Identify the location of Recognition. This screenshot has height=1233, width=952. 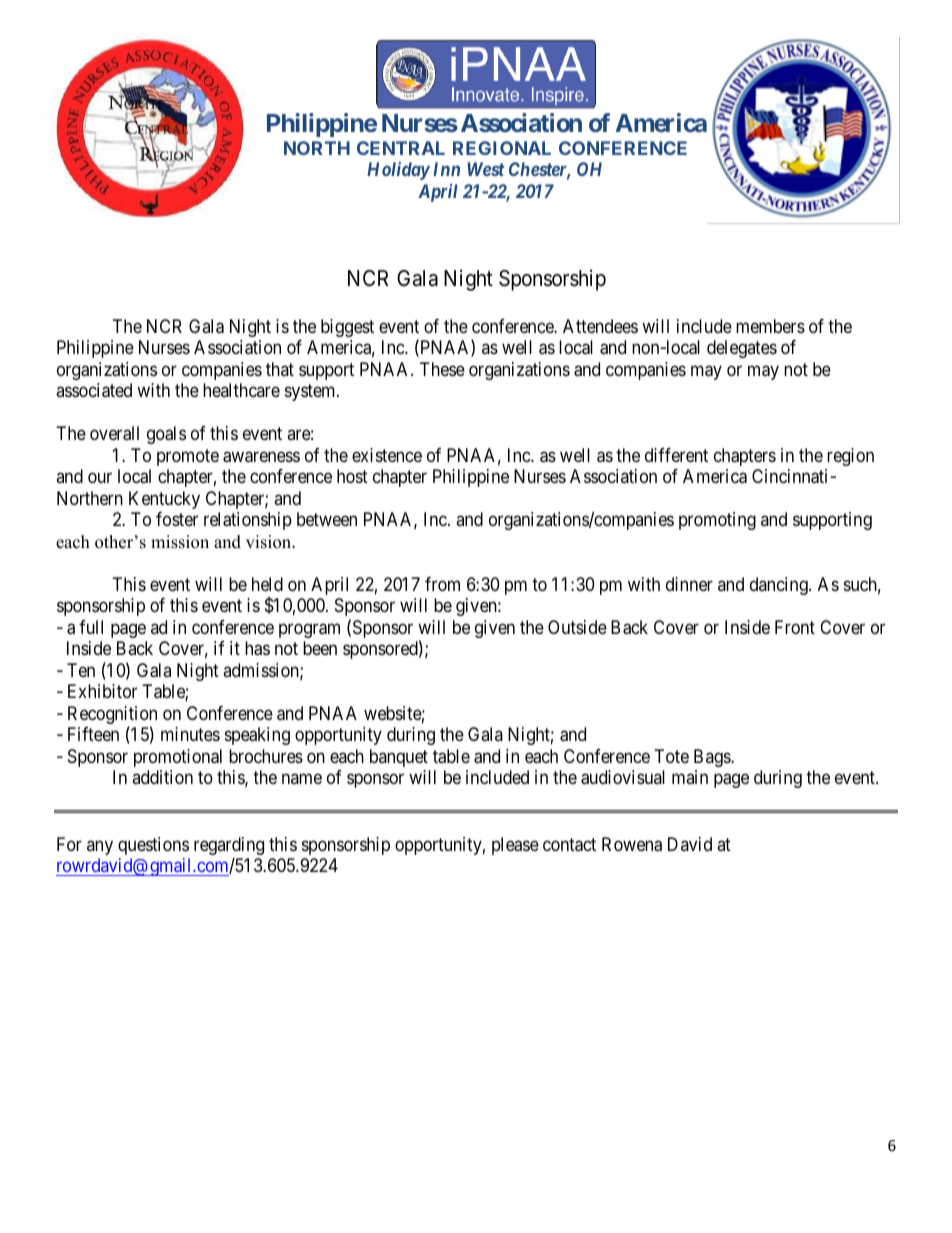
(112, 716).
